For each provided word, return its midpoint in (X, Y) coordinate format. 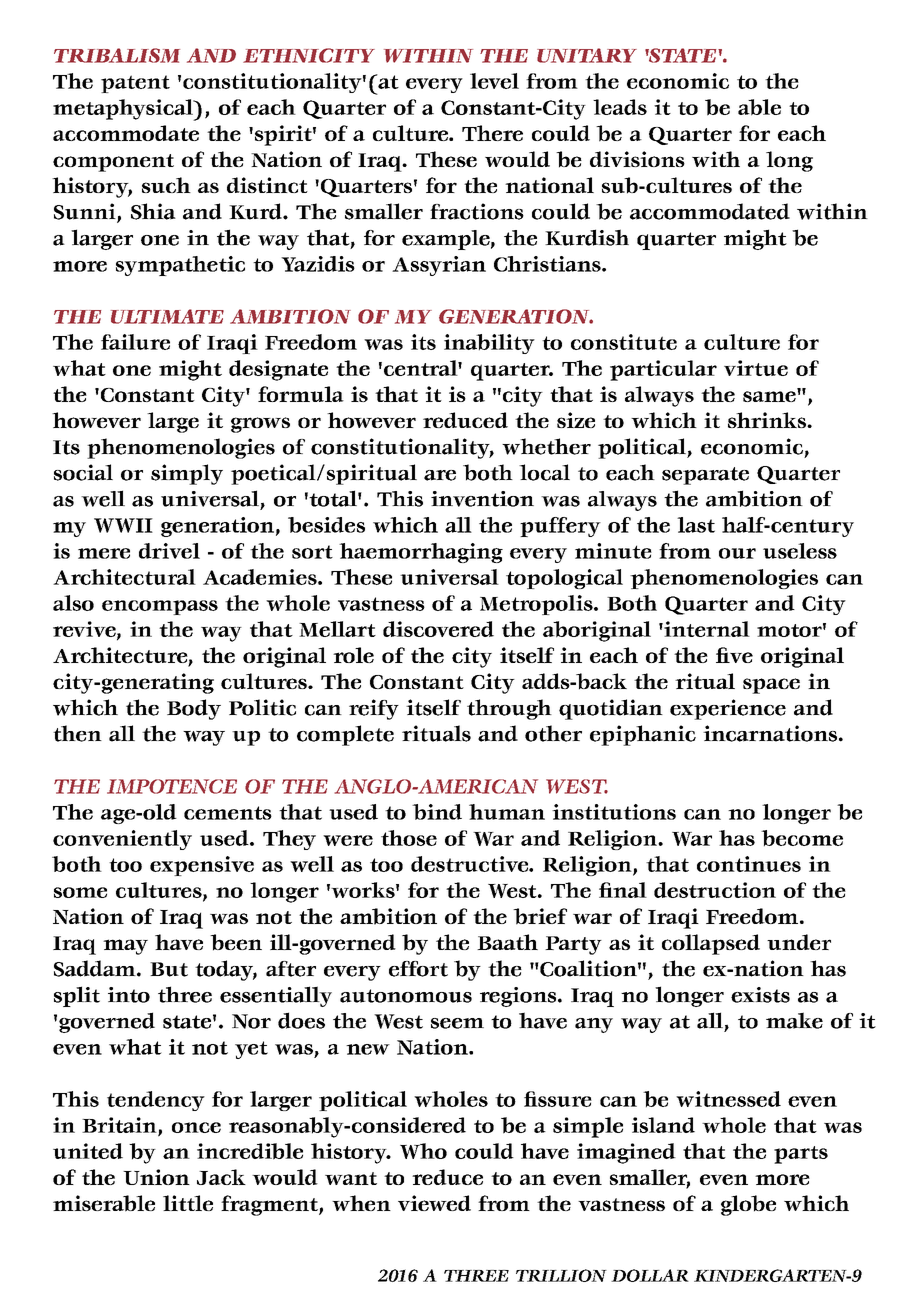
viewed (434, 1203)
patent (135, 84)
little (188, 1203)
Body (194, 709)
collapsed (711, 944)
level (494, 81)
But (169, 969)
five (734, 655)
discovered (438, 629)
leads (620, 107)
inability (489, 344)
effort (418, 969)
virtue (756, 368)
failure (135, 342)
